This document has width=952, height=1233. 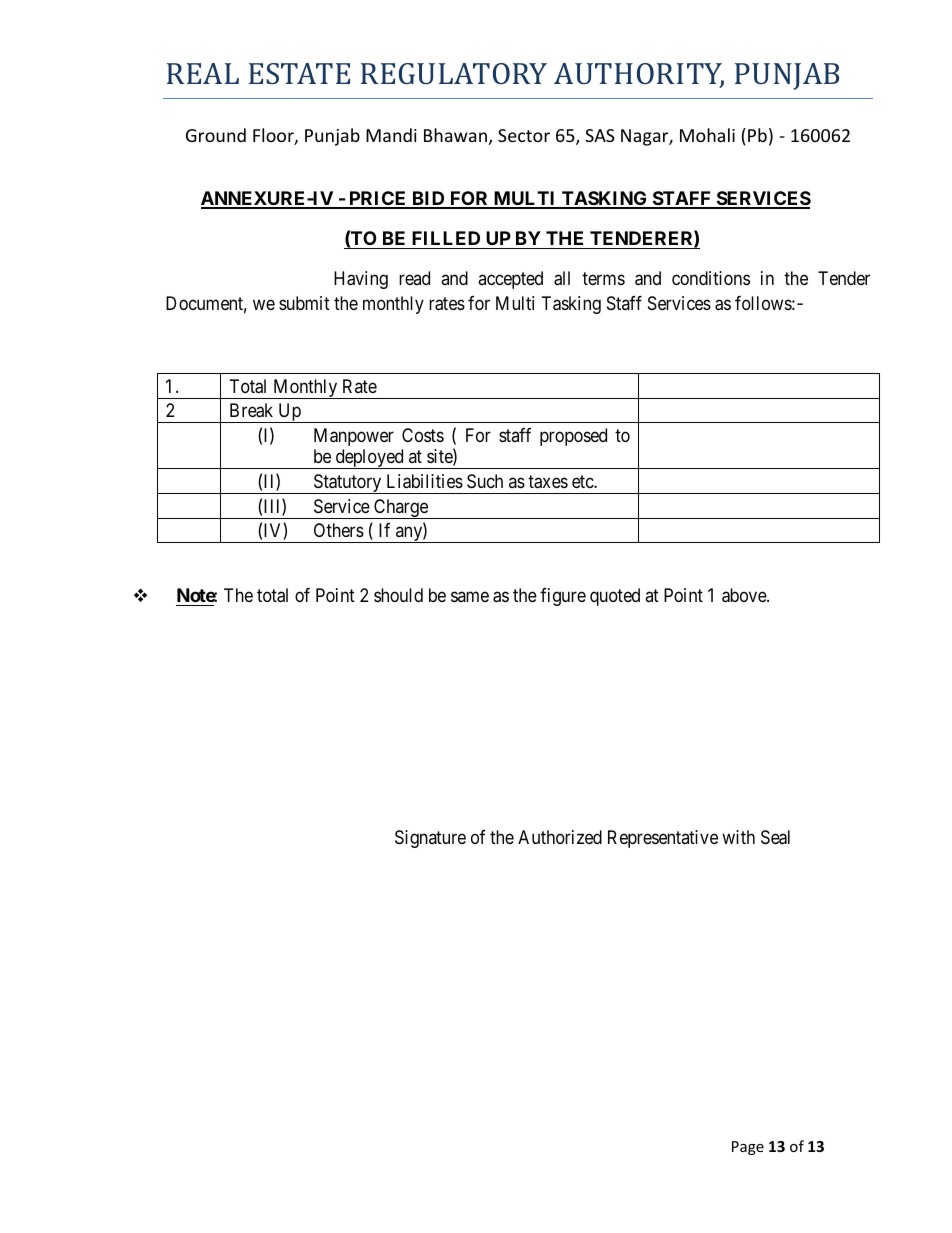 What do you see at coordinates (748, 1148) in the document?
I see `Page` at bounding box center [748, 1148].
